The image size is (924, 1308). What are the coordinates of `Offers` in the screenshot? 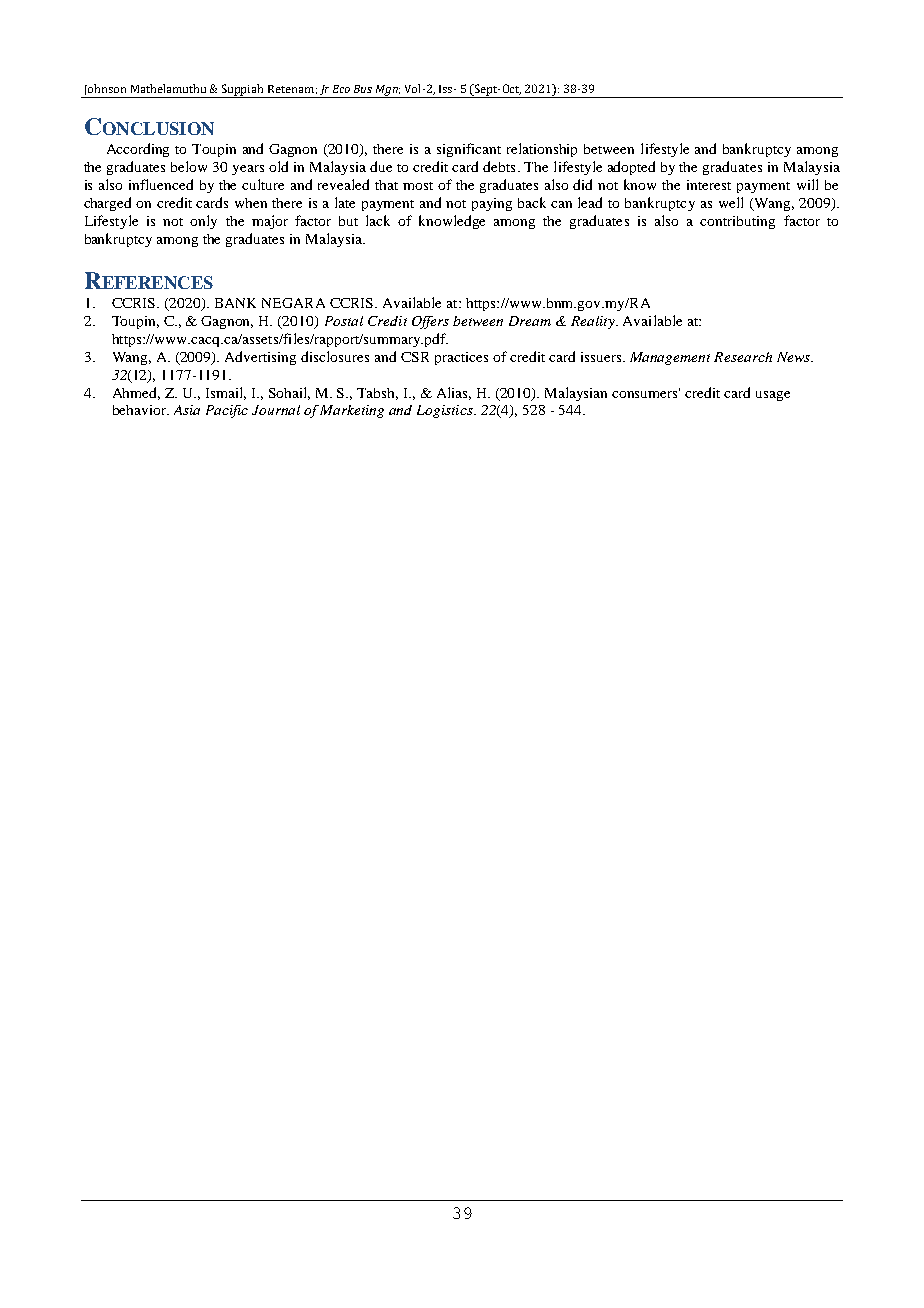 It's located at (430, 322).
